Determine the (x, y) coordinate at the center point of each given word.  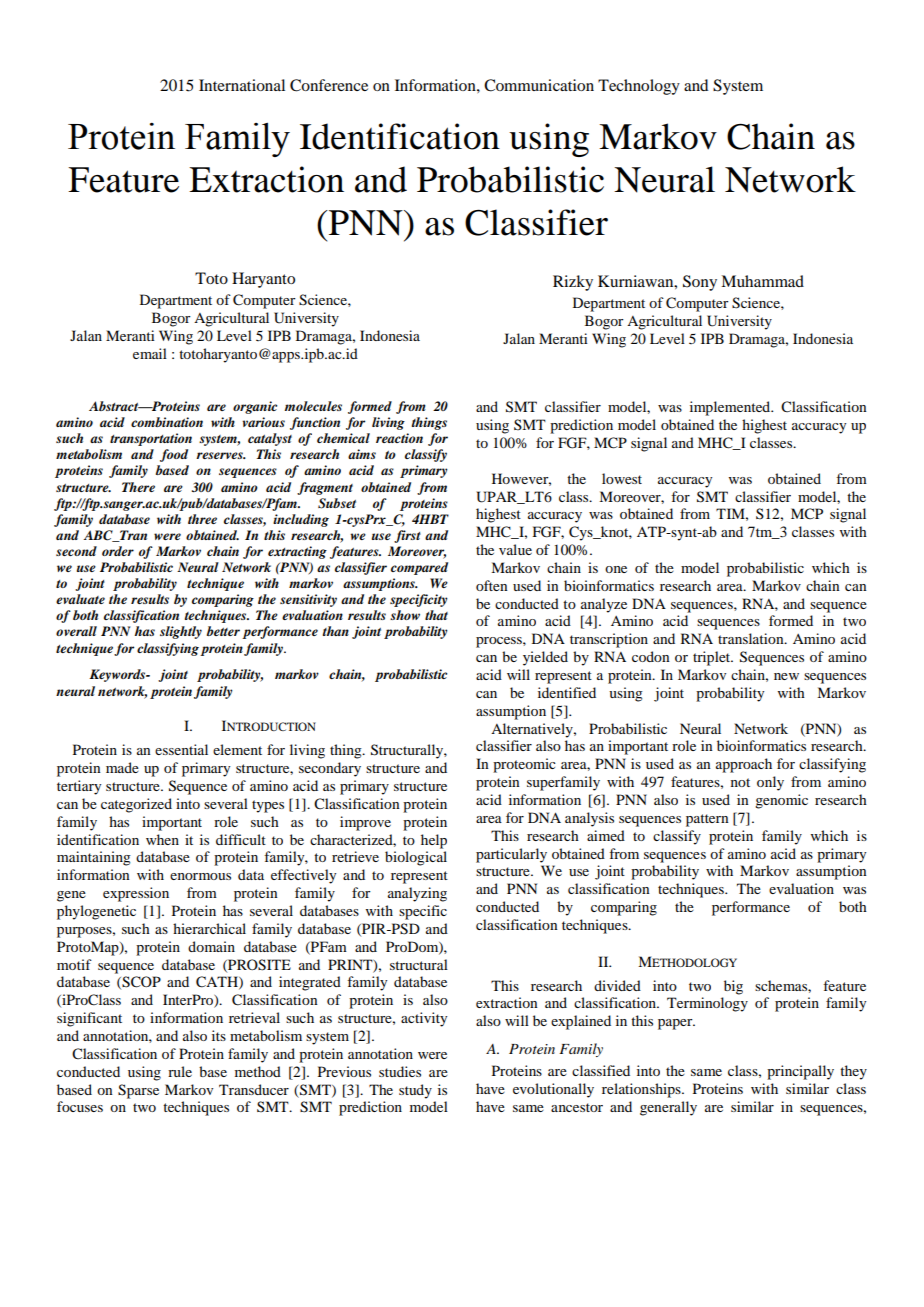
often (492, 585)
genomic (781, 801)
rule (180, 1071)
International (242, 85)
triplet (713, 658)
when (162, 839)
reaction (399, 438)
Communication (539, 85)
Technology (639, 87)
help (434, 841)
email (150, 353)
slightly (181, 632)
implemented (731, 408)
